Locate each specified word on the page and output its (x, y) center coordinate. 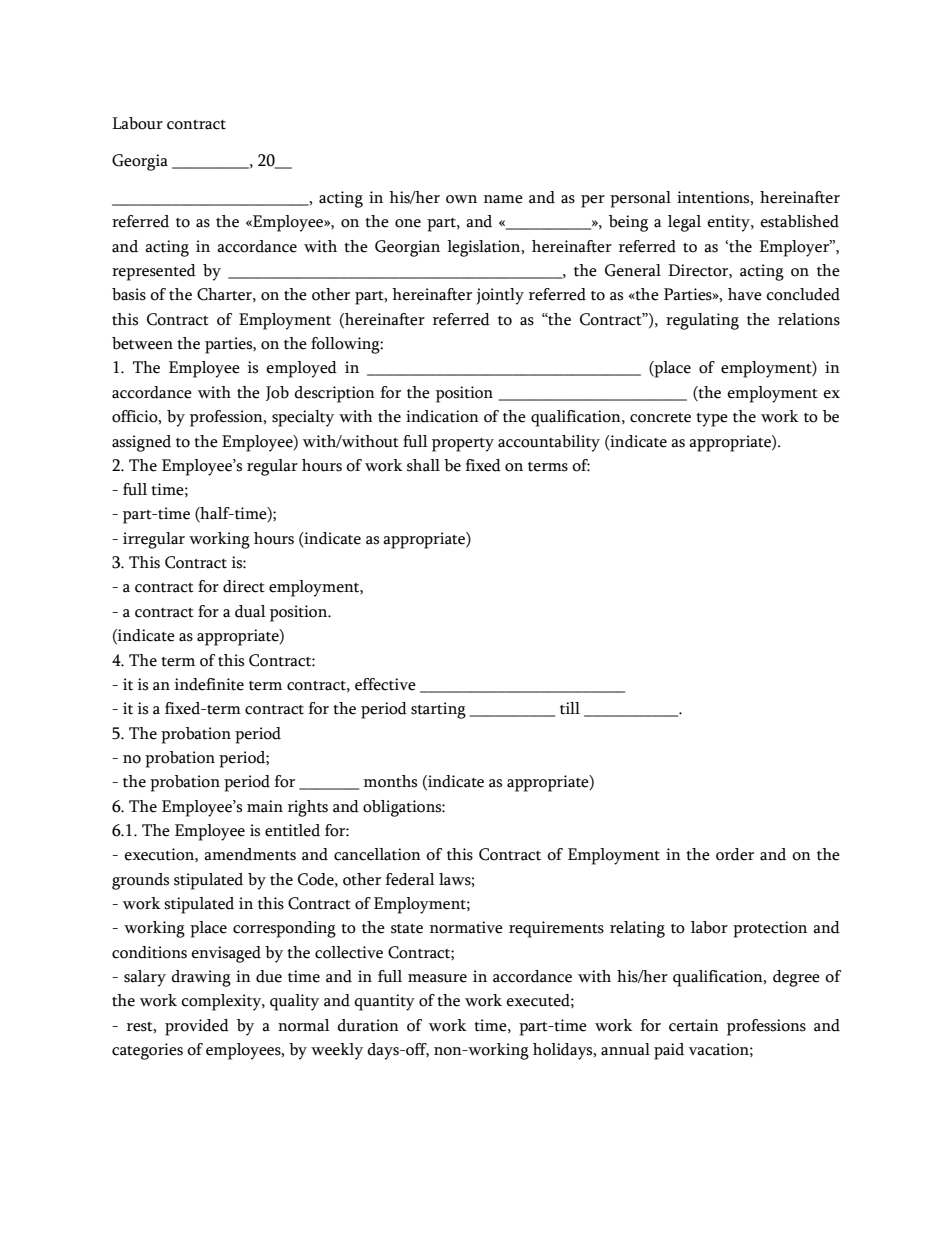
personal (640, 199)
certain (694, 1025)
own (461, 199)
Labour (137, 123)
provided (197, 1027)
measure (437, 978)
